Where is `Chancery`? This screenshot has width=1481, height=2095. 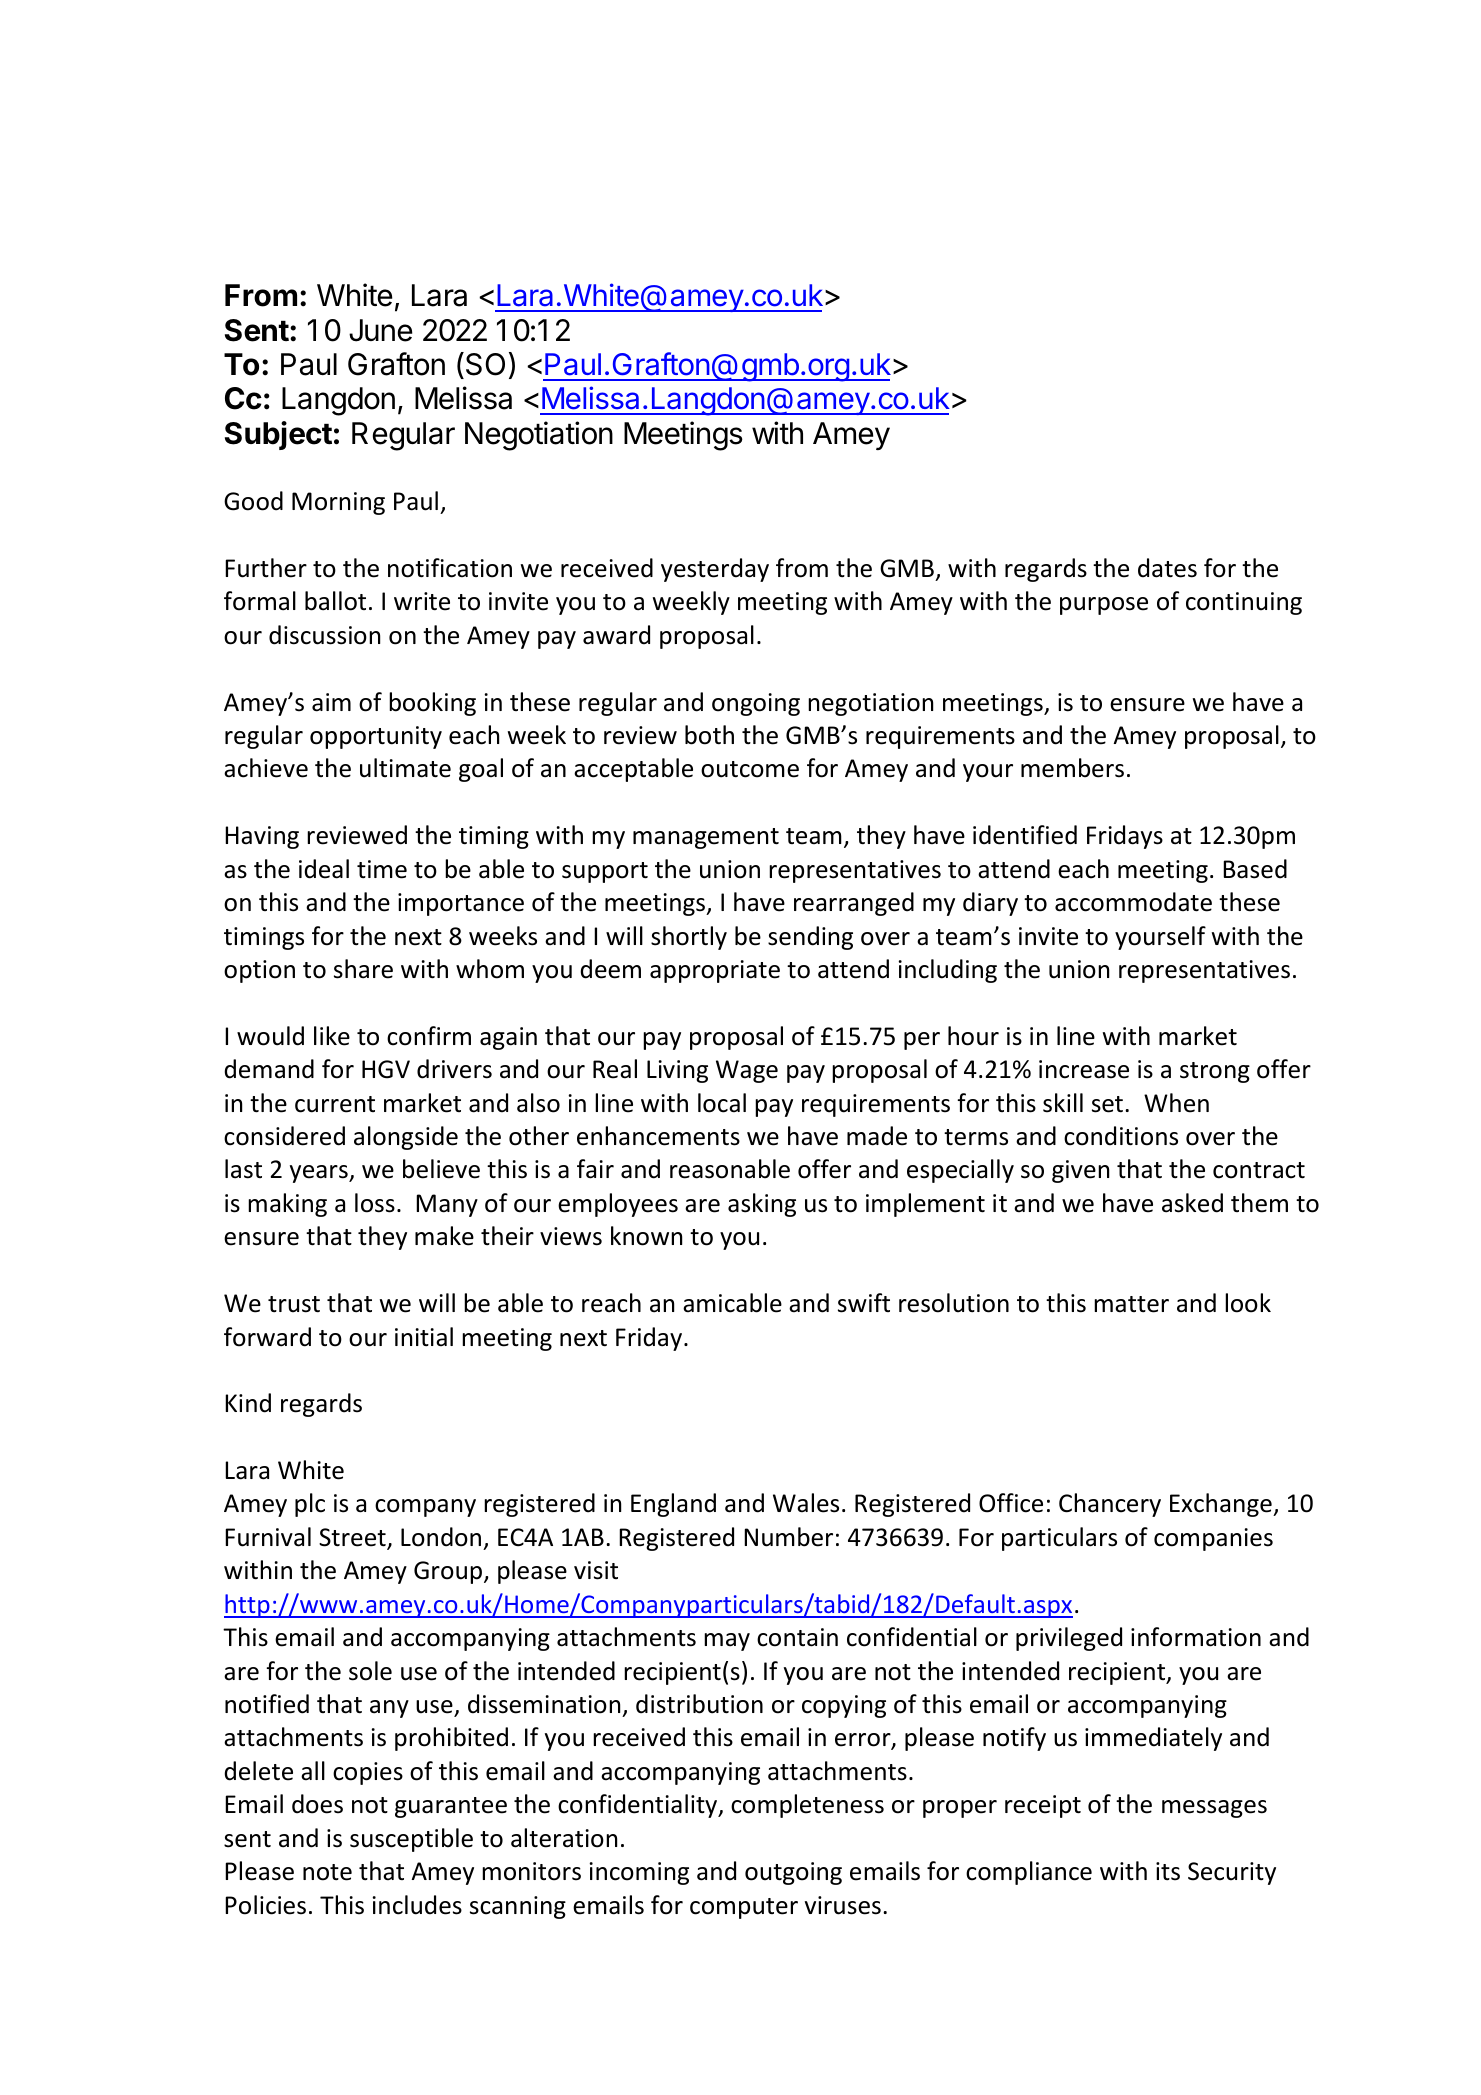 Chancery is located at coordinates (1110, 1505).
